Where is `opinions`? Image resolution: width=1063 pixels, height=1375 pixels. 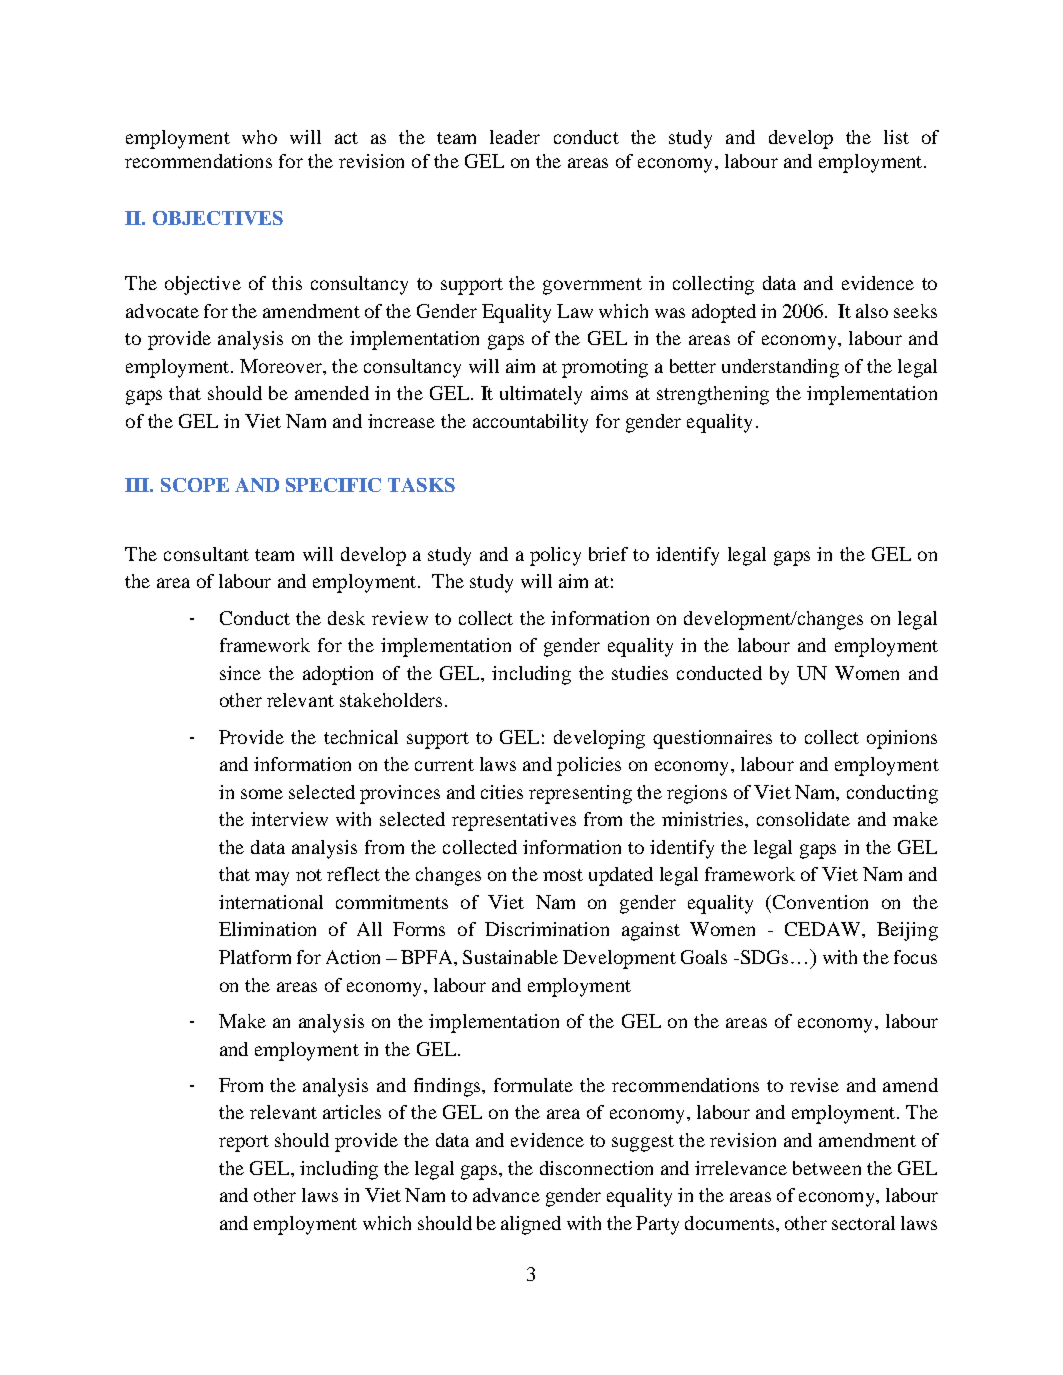
opinions is located at coordinates (902, 739).
